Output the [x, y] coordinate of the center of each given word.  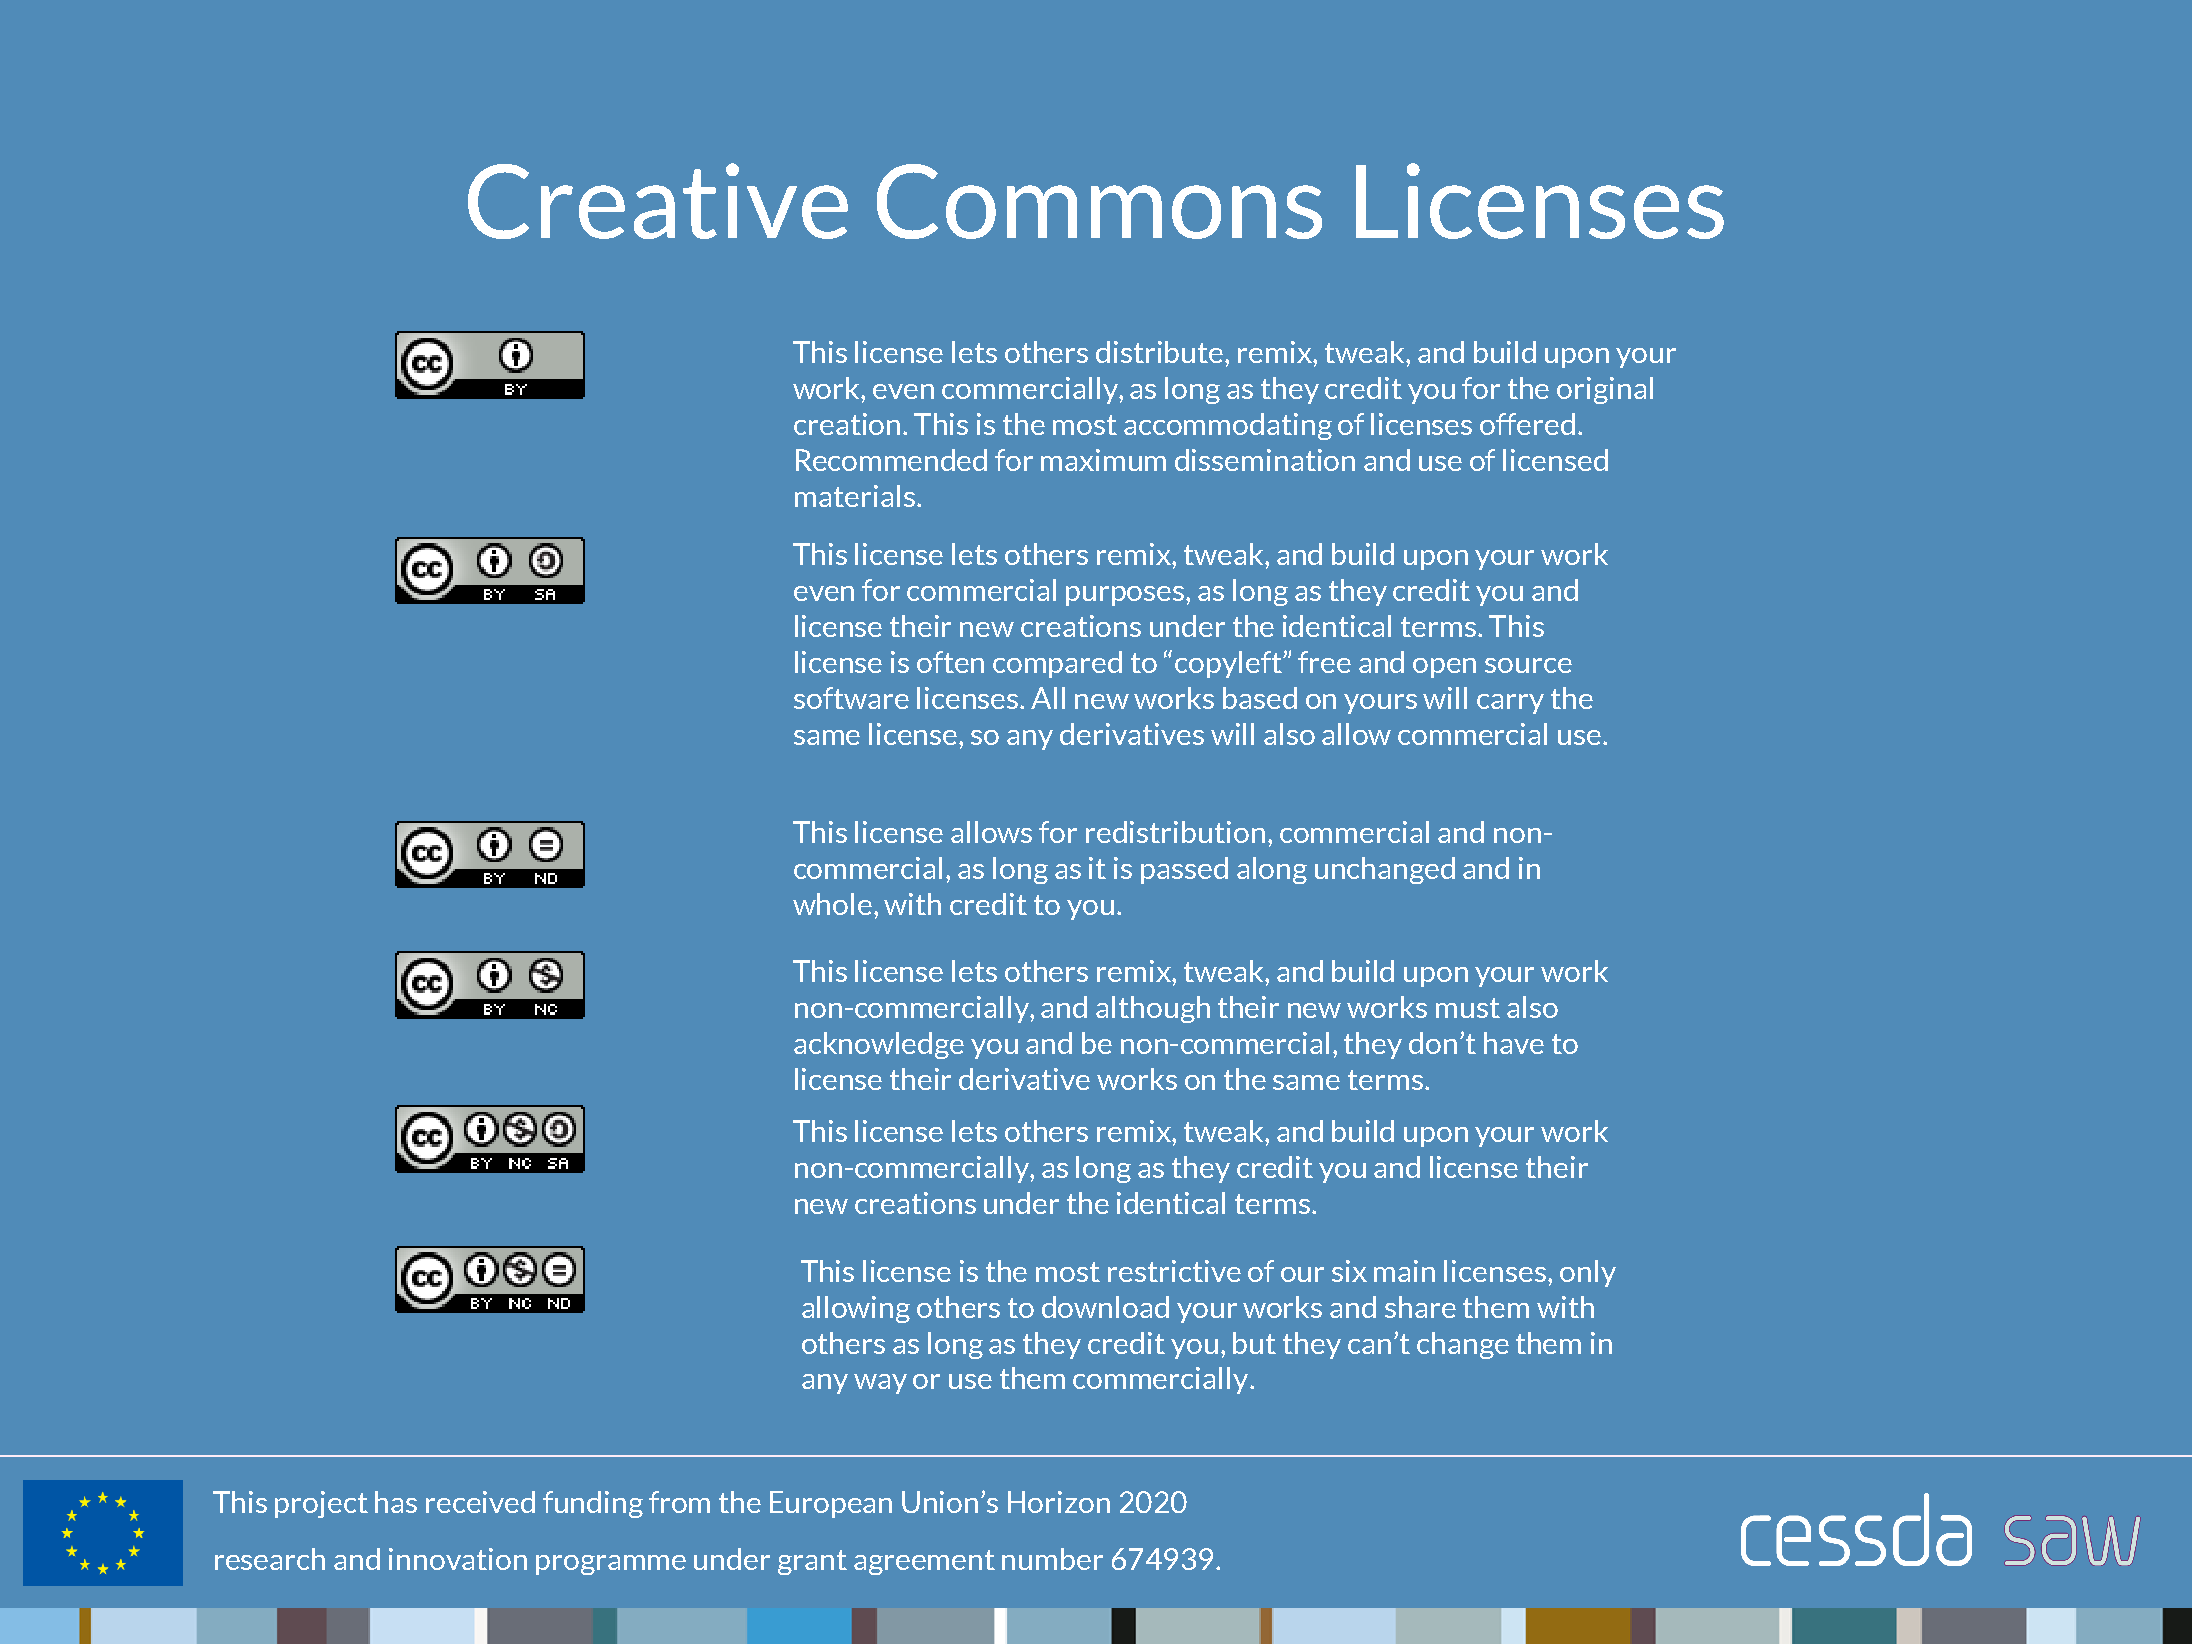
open [1444, 668]
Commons [1099, 201]
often [950, 662]
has [396, 1502]
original [1605, 390]
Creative [658, 201]
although [1153, 1009]
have [1514, 1043]
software [851, 698]
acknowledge [879, 1045]
